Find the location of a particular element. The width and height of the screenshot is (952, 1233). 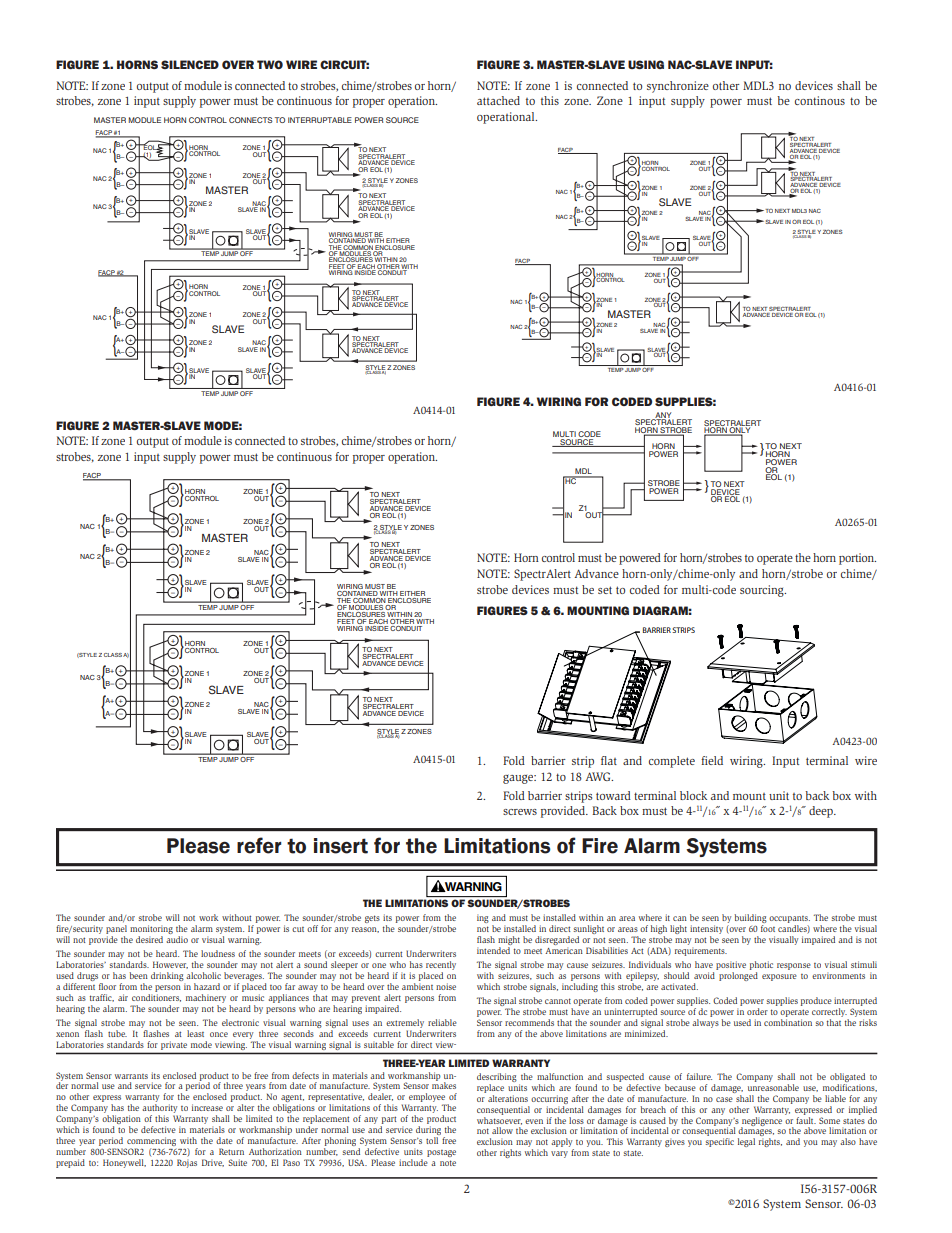

CONNECTS is located at coordinates (250, 120).
